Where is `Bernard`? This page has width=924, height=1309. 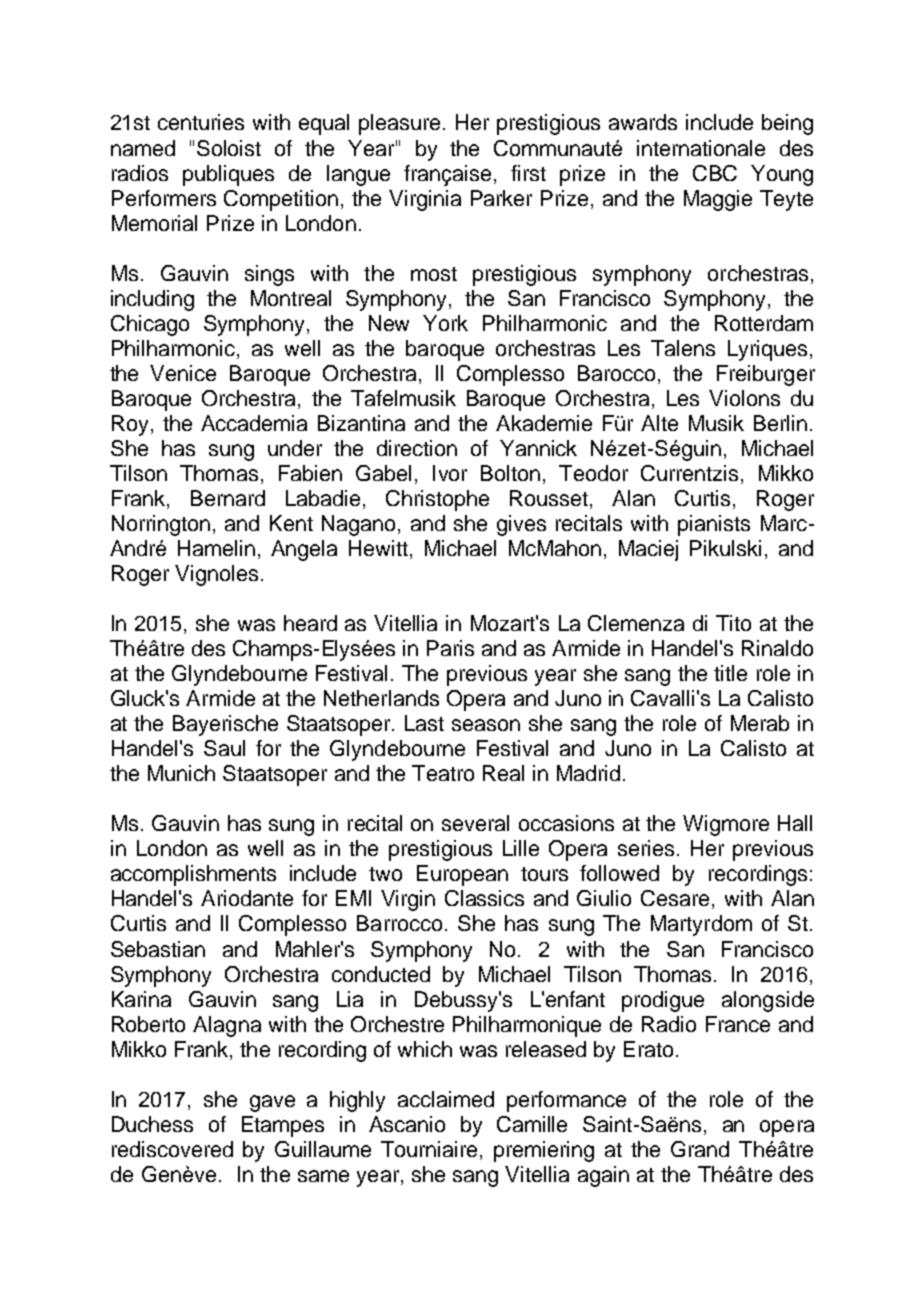 Bernard is located at coordinates (228, 498).
